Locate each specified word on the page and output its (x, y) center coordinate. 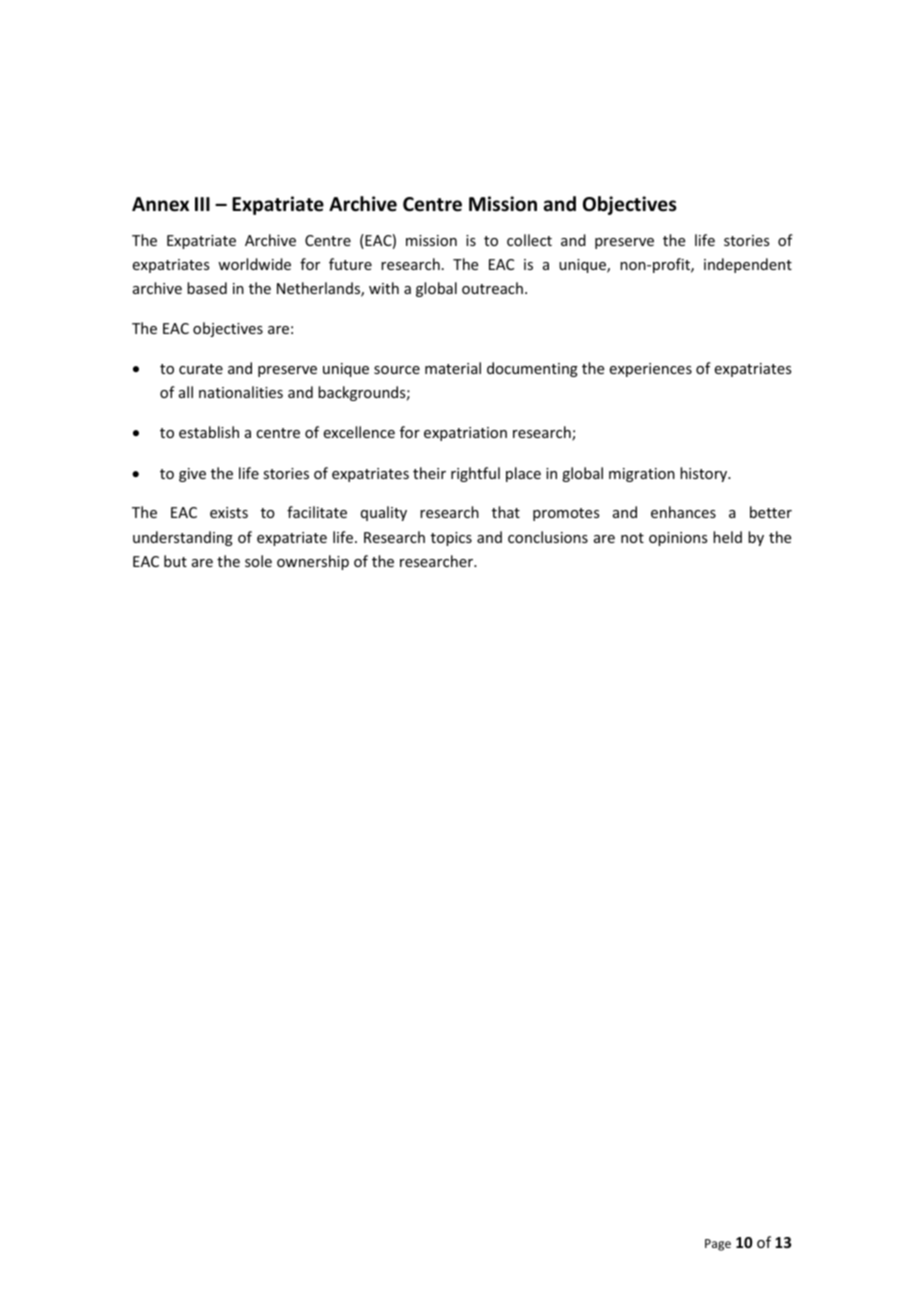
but (175, 561)
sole (258, 561)
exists (229, 512)
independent (748, 265)
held (727, 537)
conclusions (548, 537)
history (705, 474)
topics (451, 539)
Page (718, 1245)
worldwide (254, 264)
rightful (475, 474)
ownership (313, 562)
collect (529, 240)
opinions (678, 539)
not (632, 538)
